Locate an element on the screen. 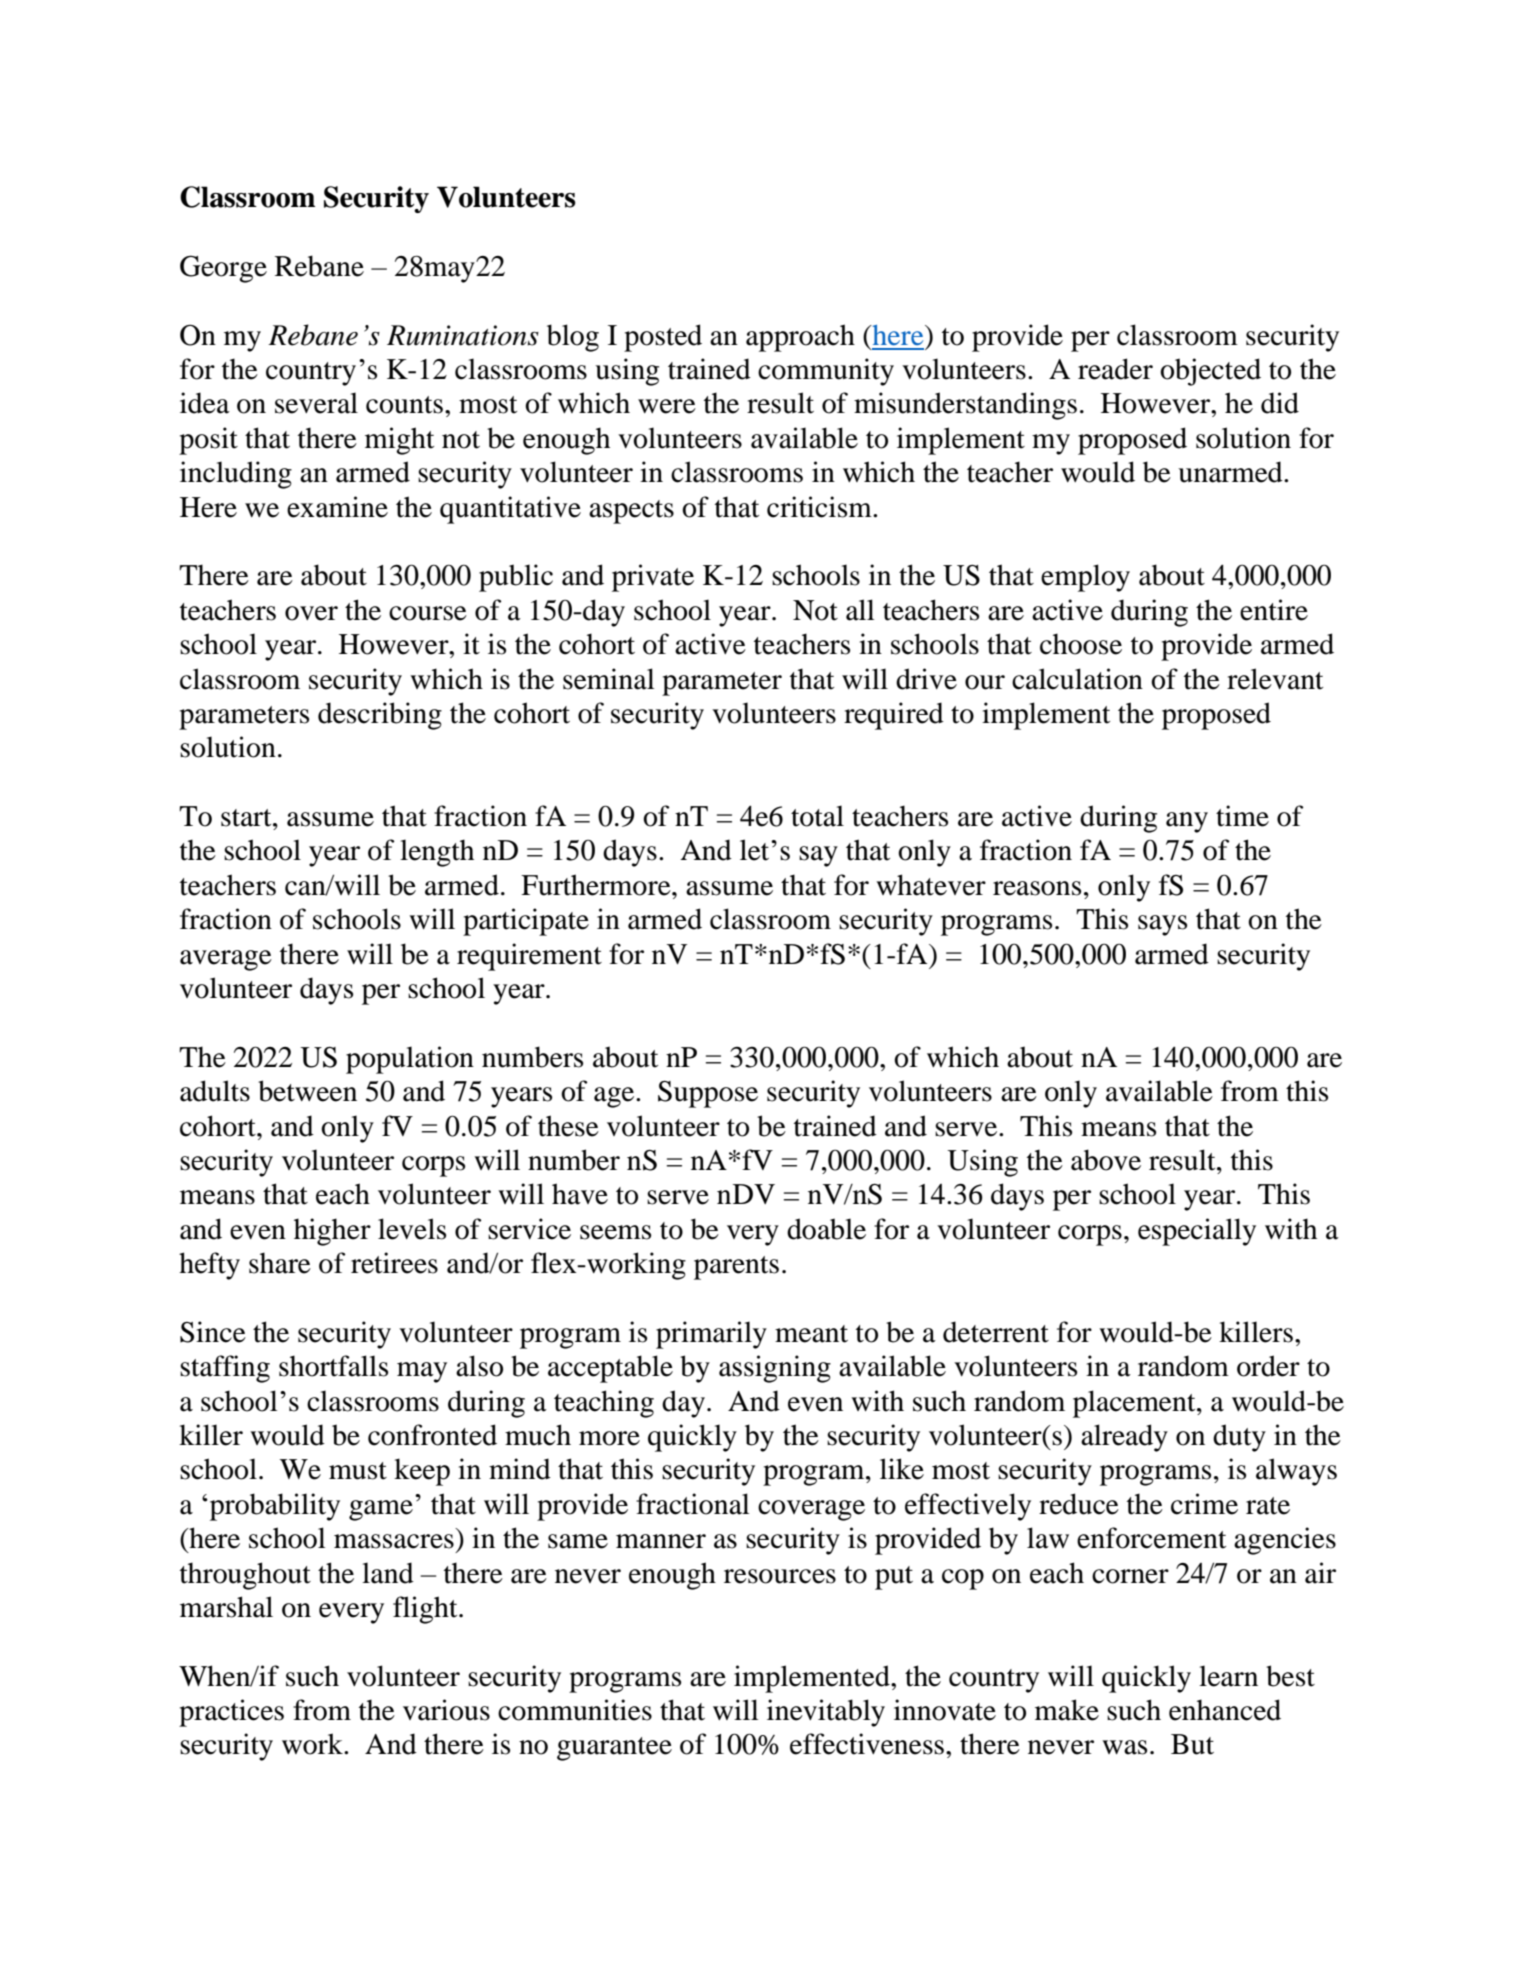 The image size is (1525, 1973). Ruminations is located at coordinates (463, 335).
